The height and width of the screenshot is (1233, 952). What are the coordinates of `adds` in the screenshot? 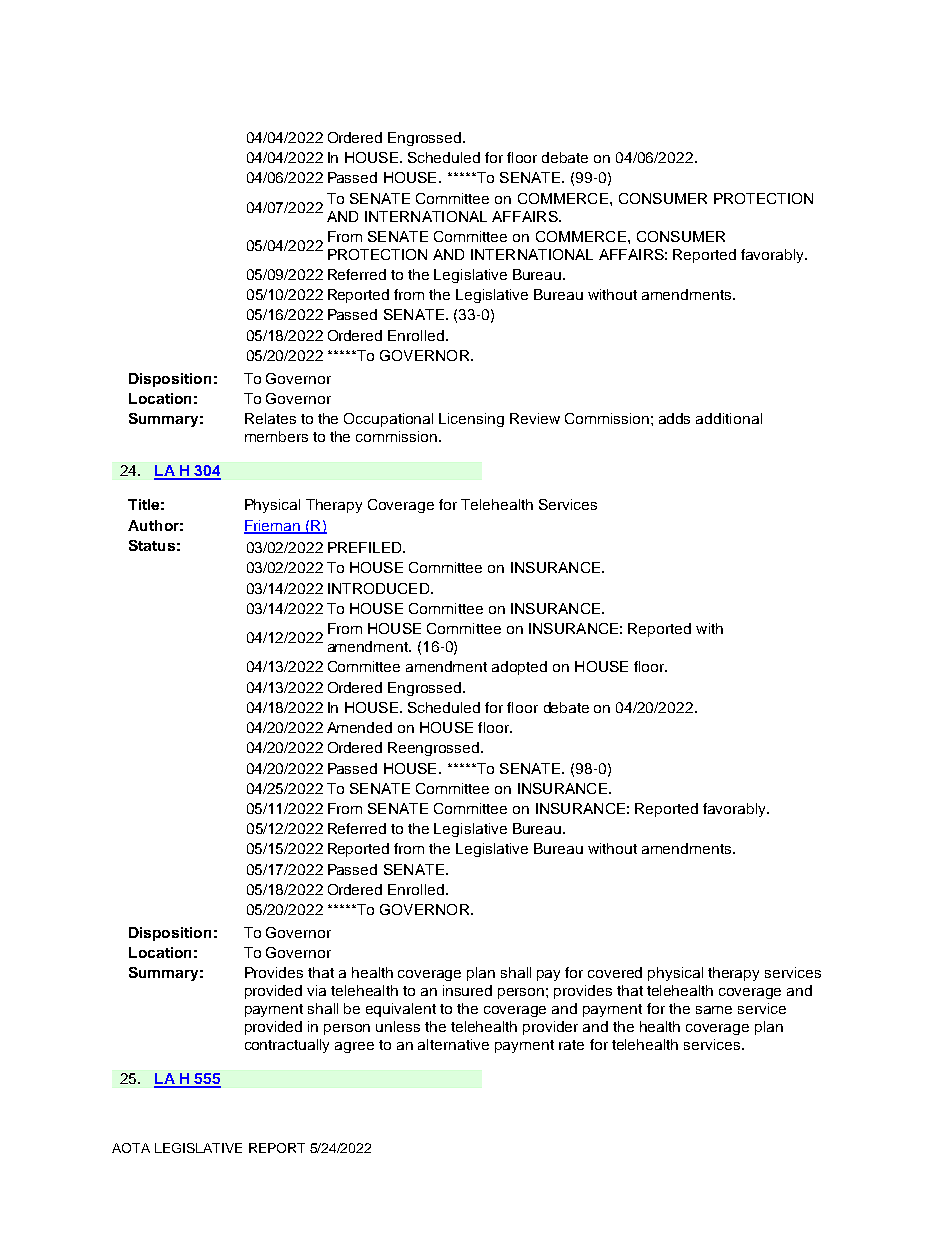 It's located at (674, 418).
